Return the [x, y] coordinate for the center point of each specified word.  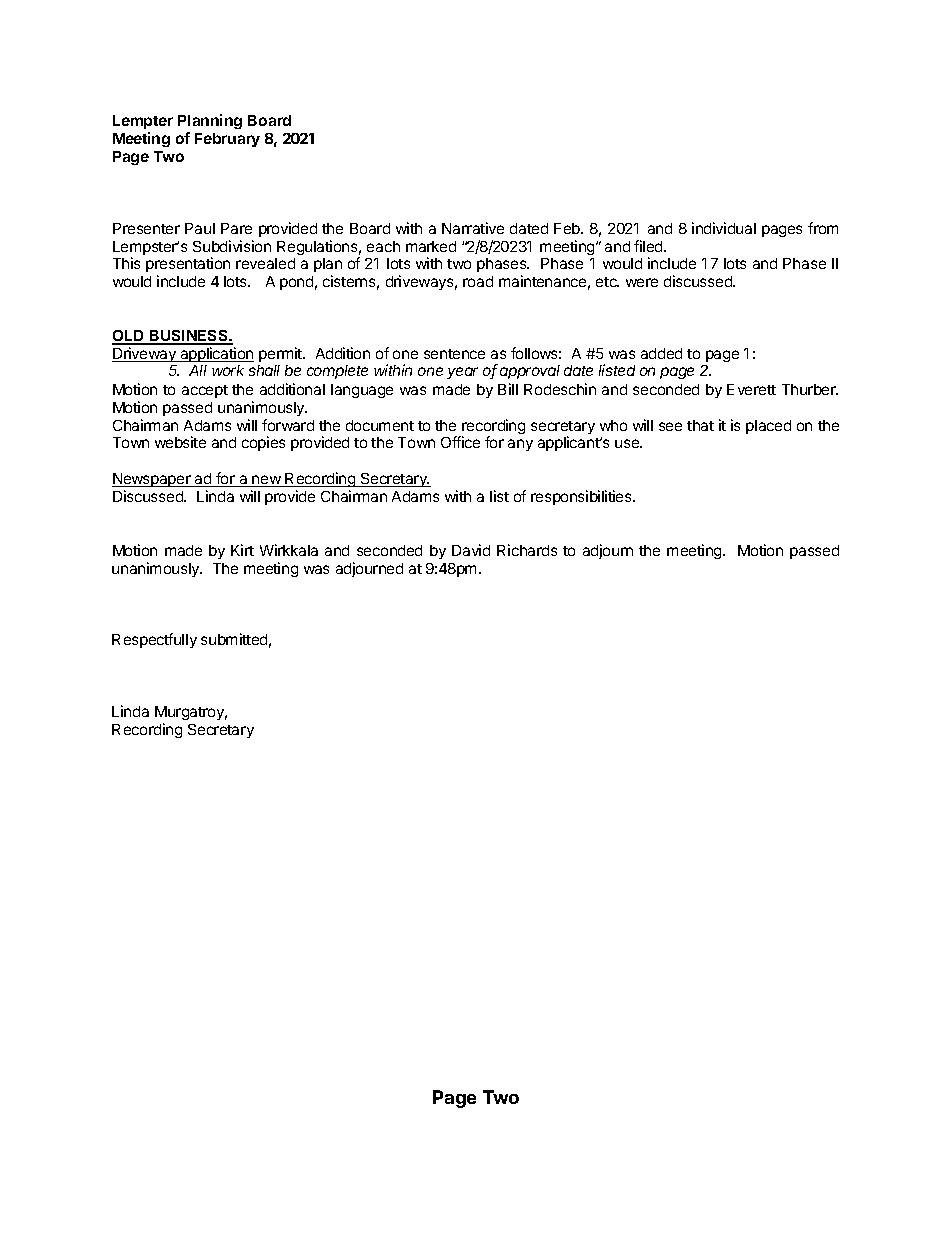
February [227, 140]
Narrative [473, 228]
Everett [751, 389]
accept [205, 391]
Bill [508, 389]
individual [724, 228]
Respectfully [154, 640]
